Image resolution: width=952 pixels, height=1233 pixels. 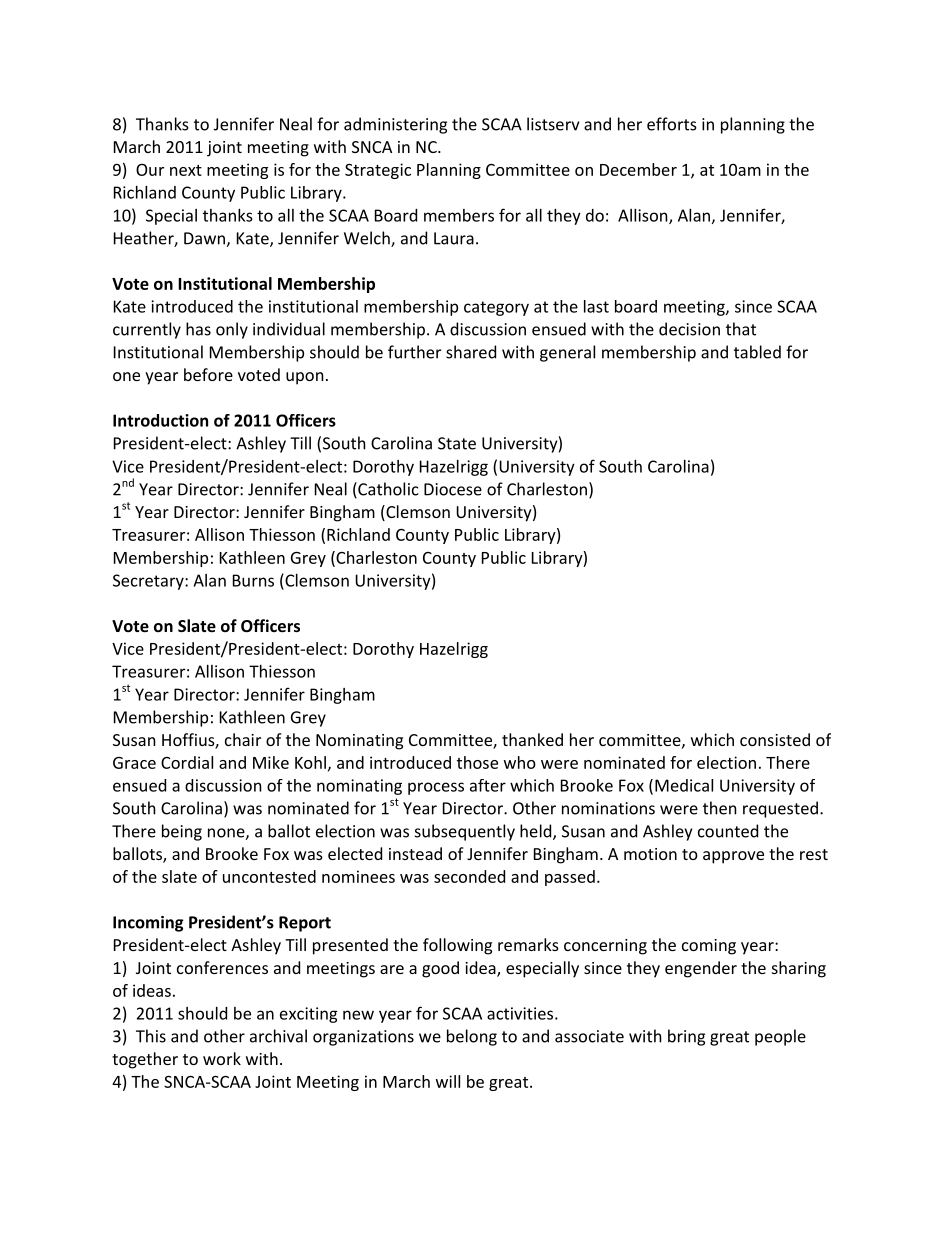 What do you see at coordinates (472, 1037) in the screenshot?
I see `belong` at bounding box center [472, 1037].
